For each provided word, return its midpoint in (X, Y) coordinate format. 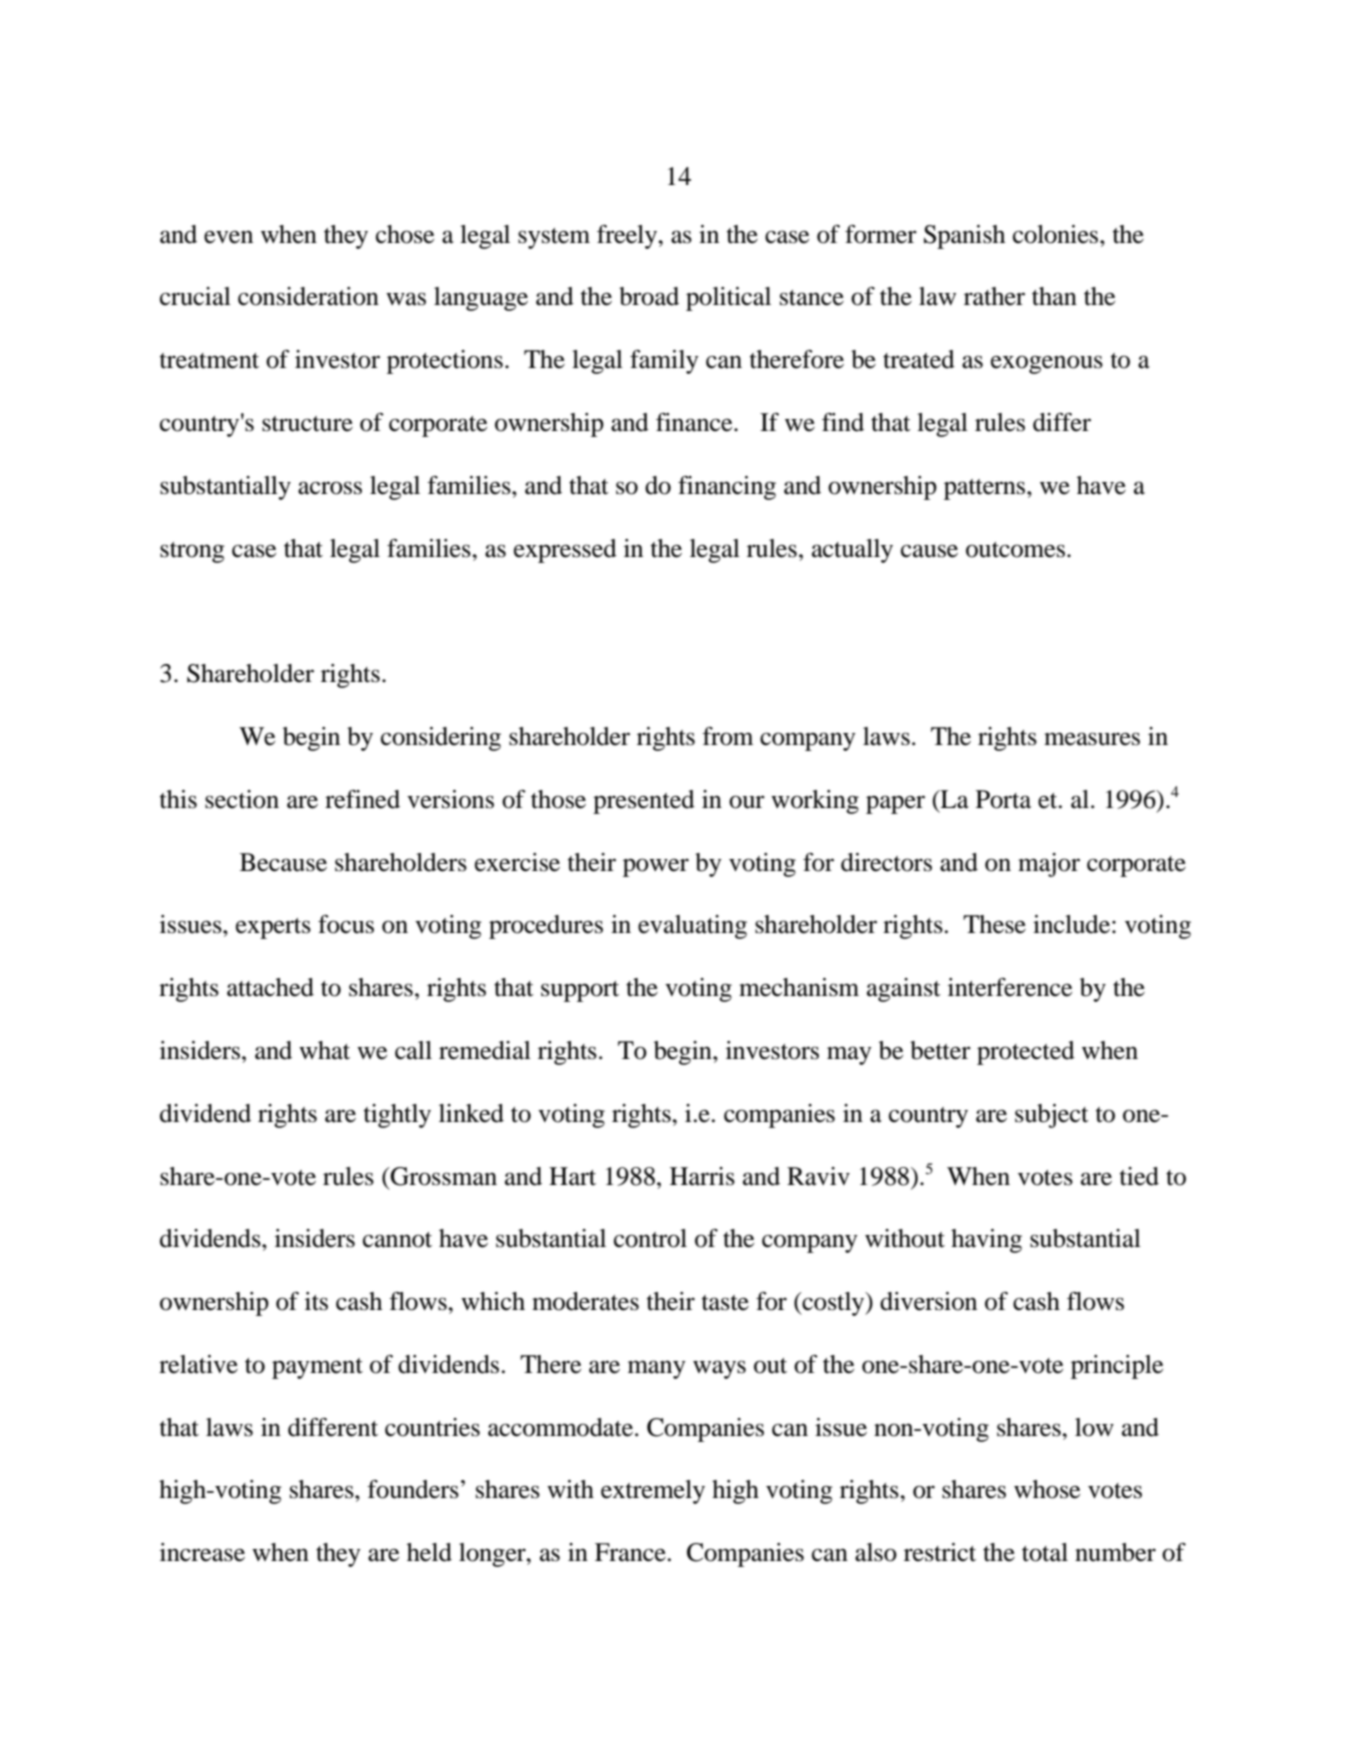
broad (649, 296)
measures (1092, 739)
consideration (308, 296)
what (324, 1050)
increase (202, 1552)
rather (994, 296)
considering (441, 739)
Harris (702, 1176)
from (727, 736)
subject (1052, 1116)
